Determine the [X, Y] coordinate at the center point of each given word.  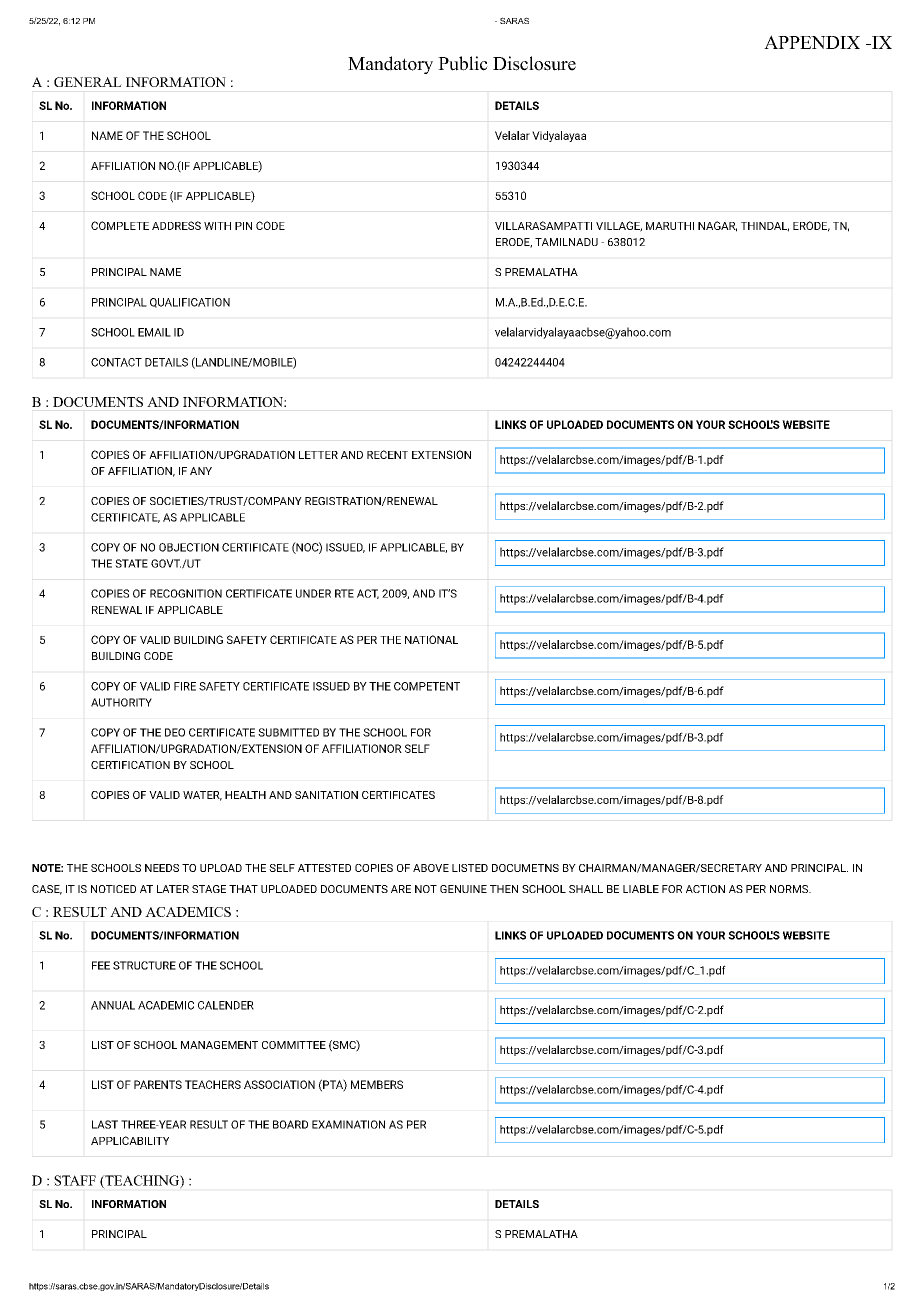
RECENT [387, 454]
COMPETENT [427, 686]
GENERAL [88, 82]
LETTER [318, 455]
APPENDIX [812, 42]
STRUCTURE [144, 965]
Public [463, 63]
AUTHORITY [121, 702]
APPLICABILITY [130, 1140]
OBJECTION [189, 547]
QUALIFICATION [190, 303]
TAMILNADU [566, 242]
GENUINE [463, 889]
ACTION [705, 889]
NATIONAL [431, 639]
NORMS [790, 889]
